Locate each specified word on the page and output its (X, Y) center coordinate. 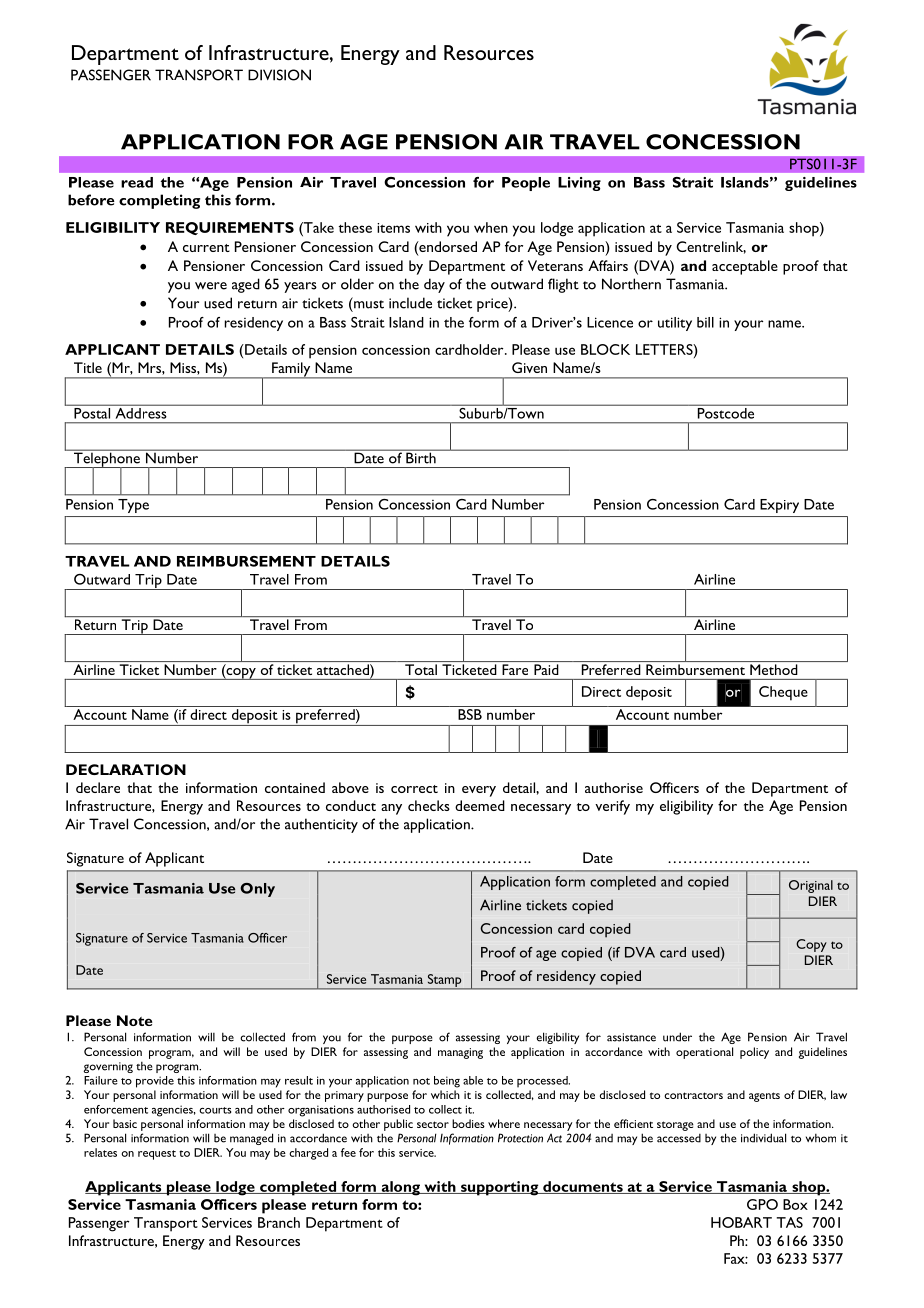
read (137, 182)
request (157, 1155)
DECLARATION (126, 769)
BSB (470, 714)
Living (579, 184)
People (526, 184)
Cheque (783, 693)
